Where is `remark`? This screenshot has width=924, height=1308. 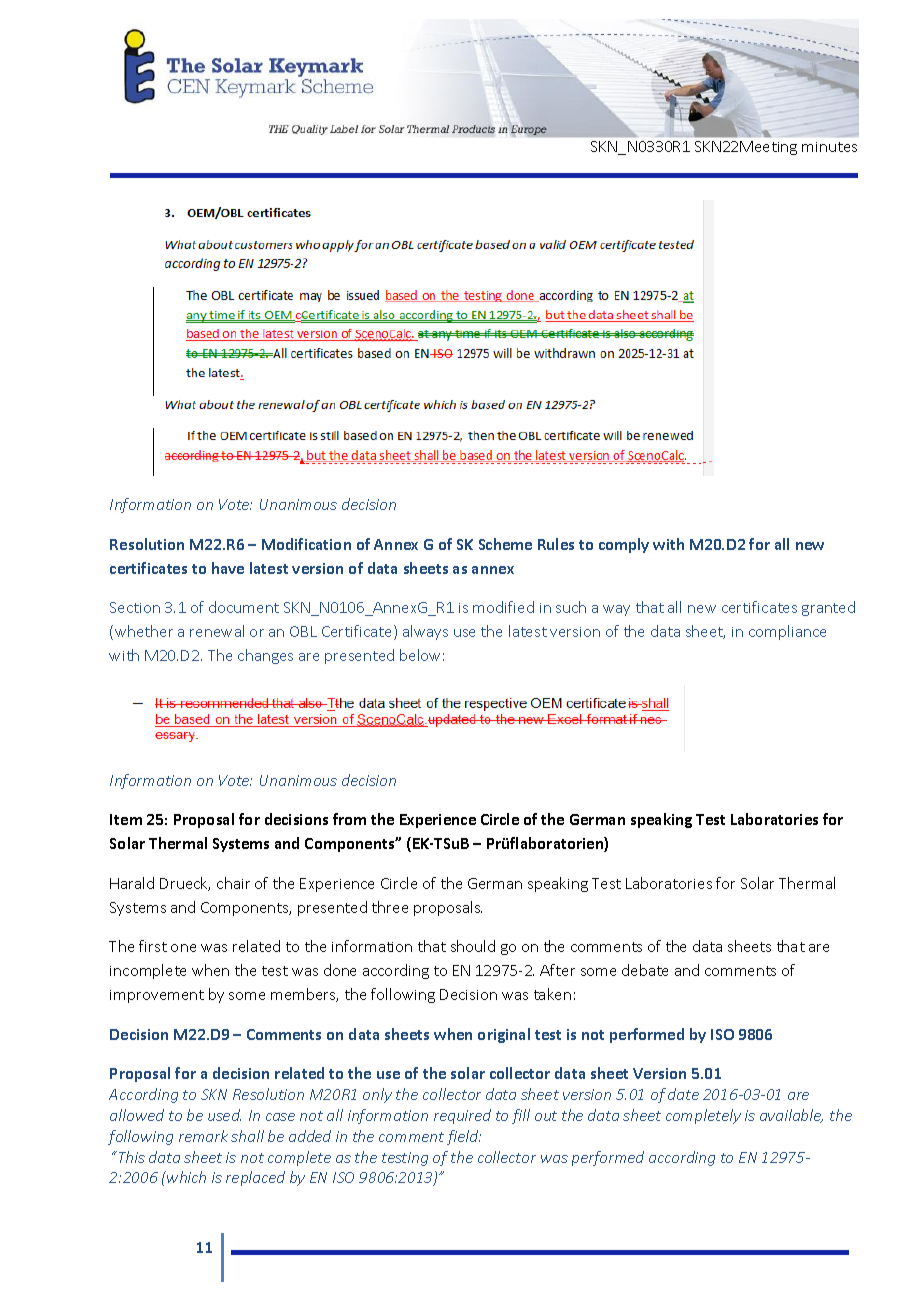 remark is located at coordinates (203, 1136).
